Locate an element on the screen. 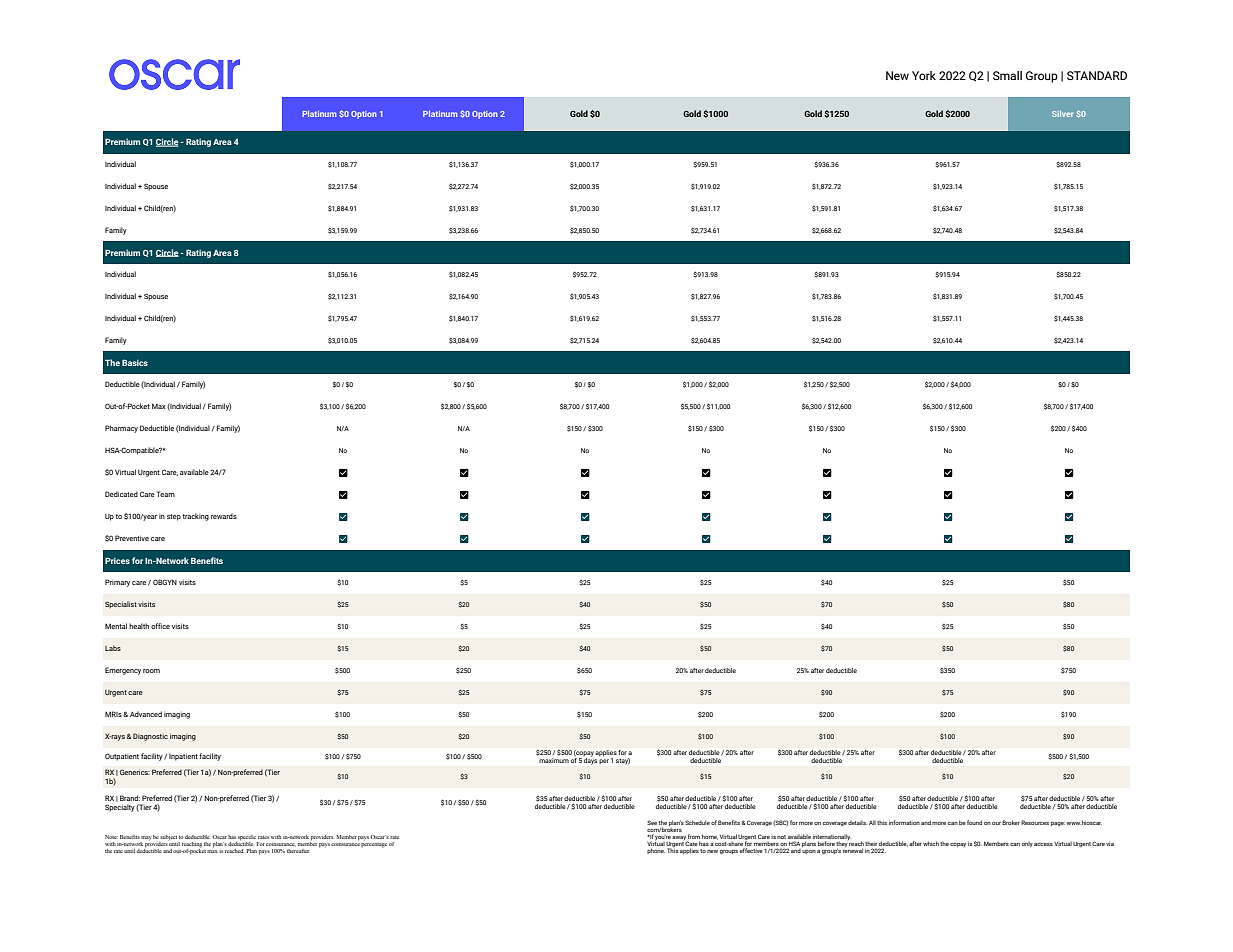 This screenshot has height=952, width=1233. York is located at coordinates (924, 75).
